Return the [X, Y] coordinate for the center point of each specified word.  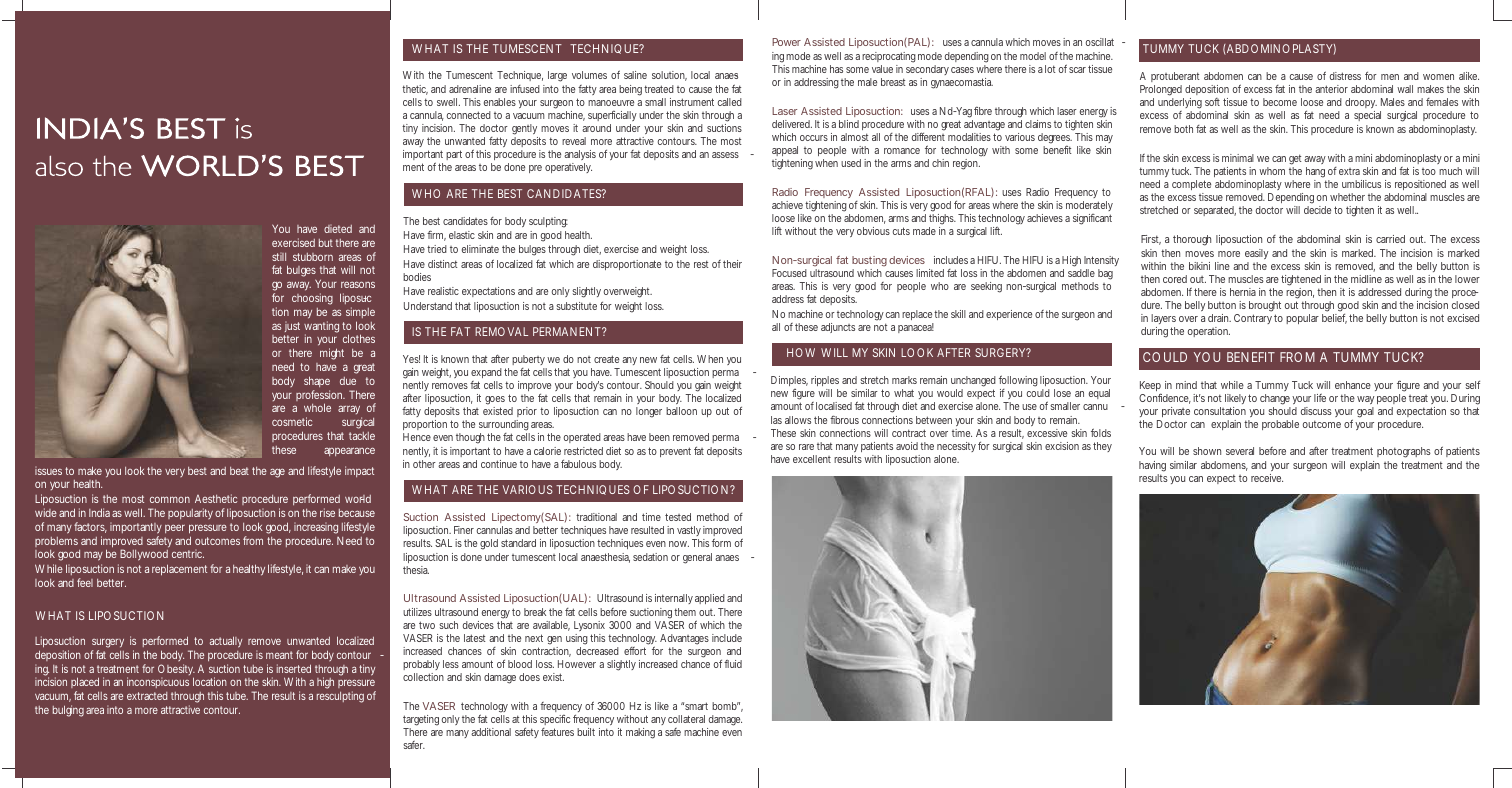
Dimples [789, 383]
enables [500, 102]
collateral [686, 719]
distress [1345, 76]
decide [1317, 210]
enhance [1353, 385]
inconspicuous [158, 682]
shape [317, 381]
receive [1267, 478]
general [697, 558]
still [279, 257]
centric [188, 554]
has [836, 69]
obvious [873, 231]
